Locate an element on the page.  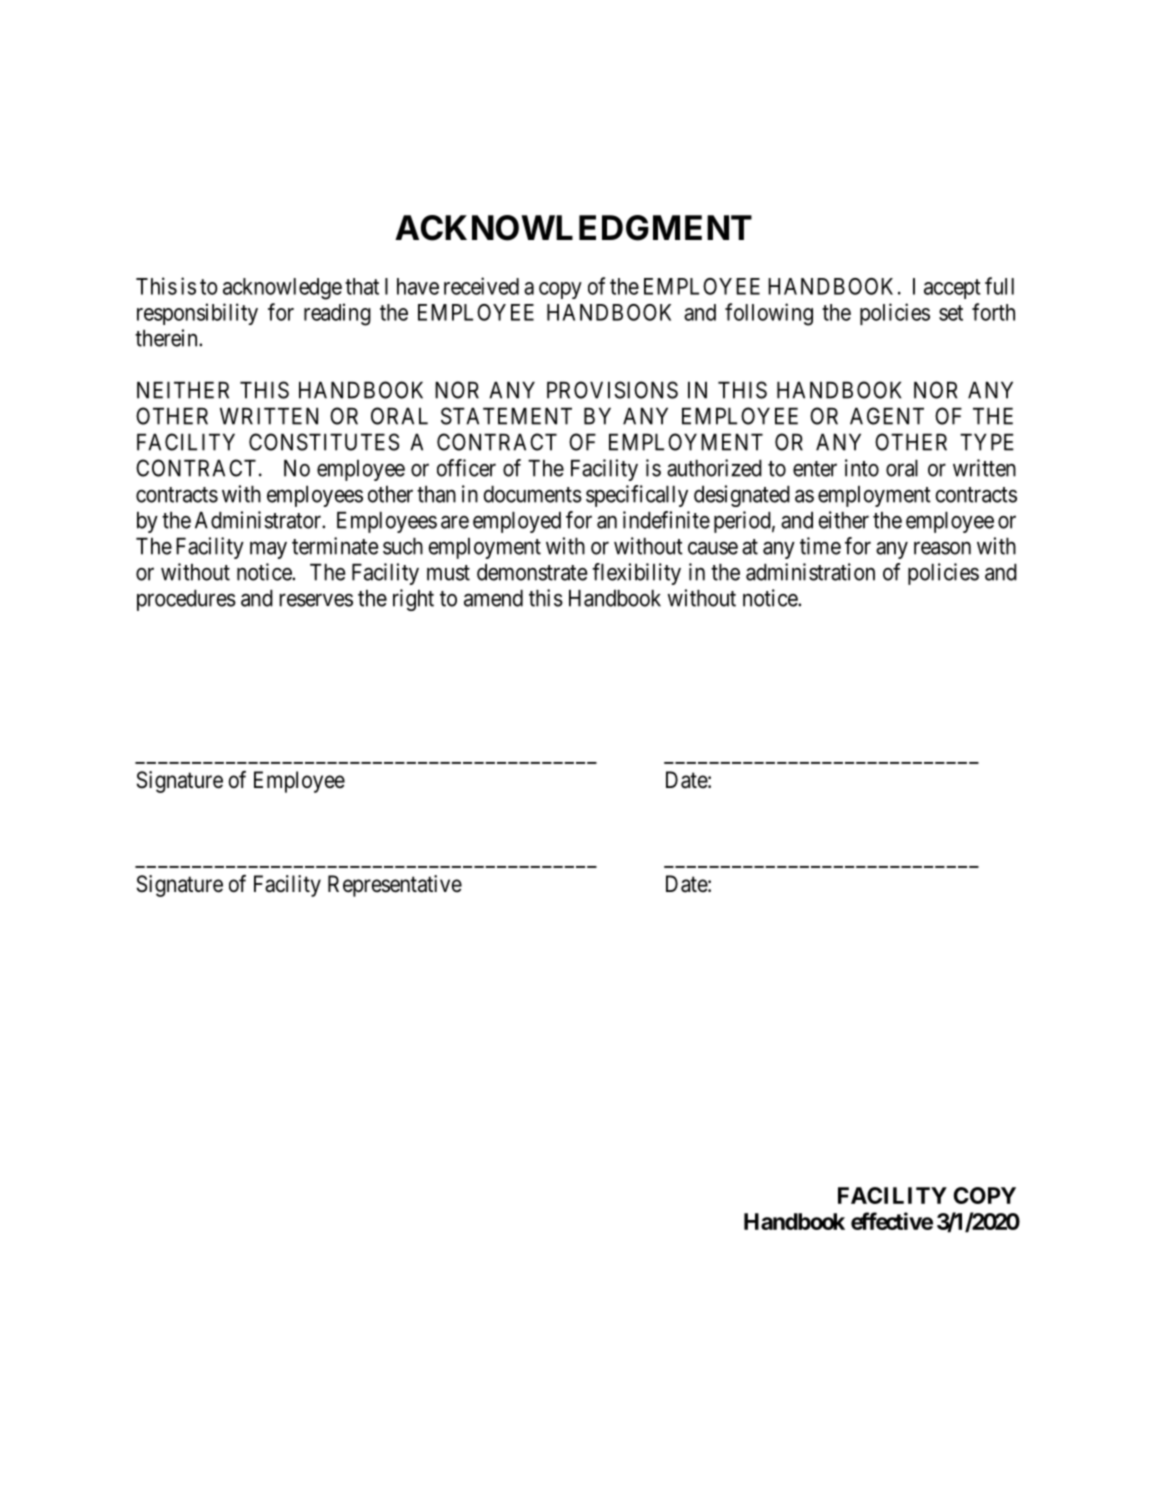
procedures is located at coordinates (186, 600).
